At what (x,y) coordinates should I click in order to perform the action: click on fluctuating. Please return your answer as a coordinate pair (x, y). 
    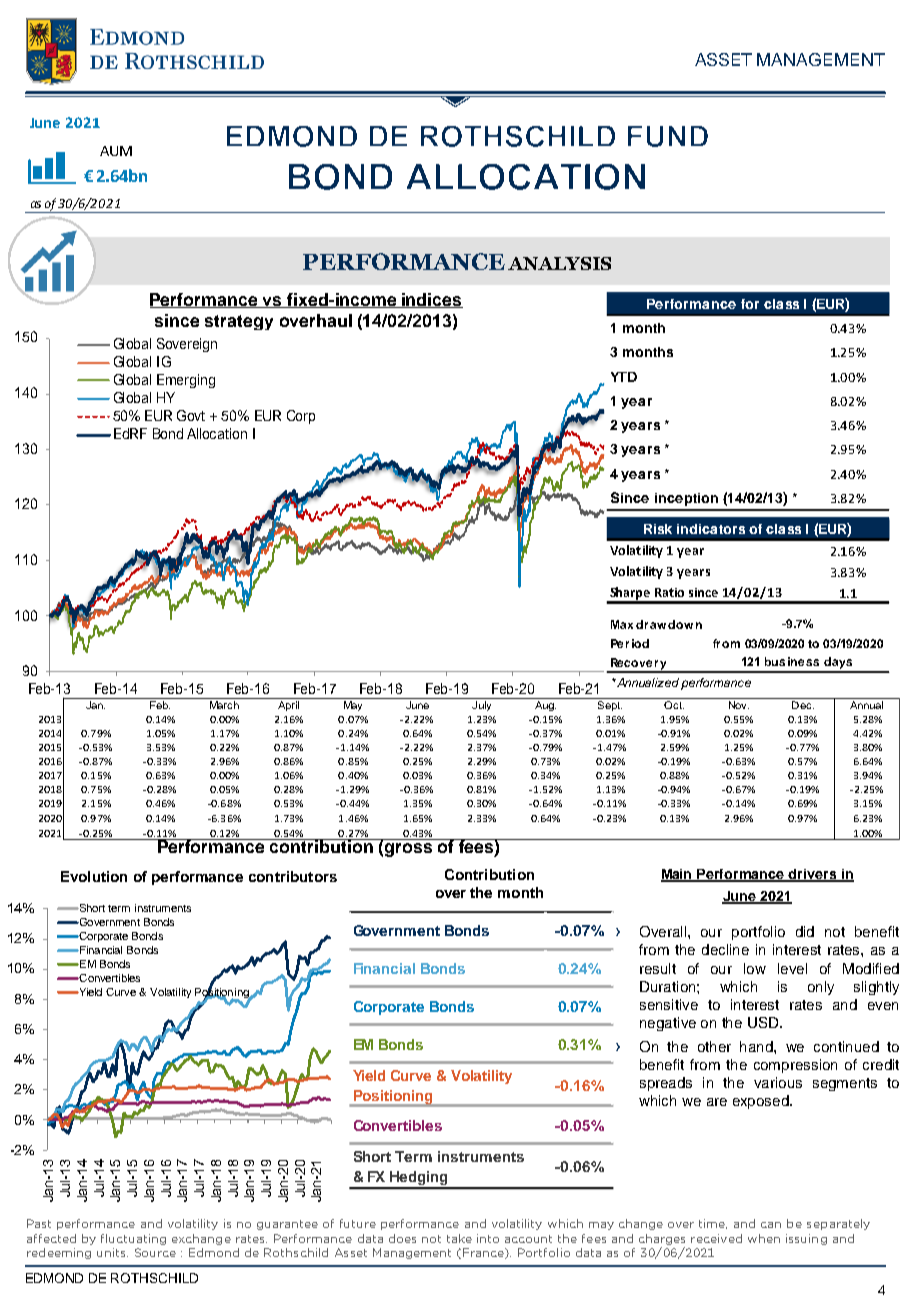
    Looking at the image, I should click on (133, 1239).
